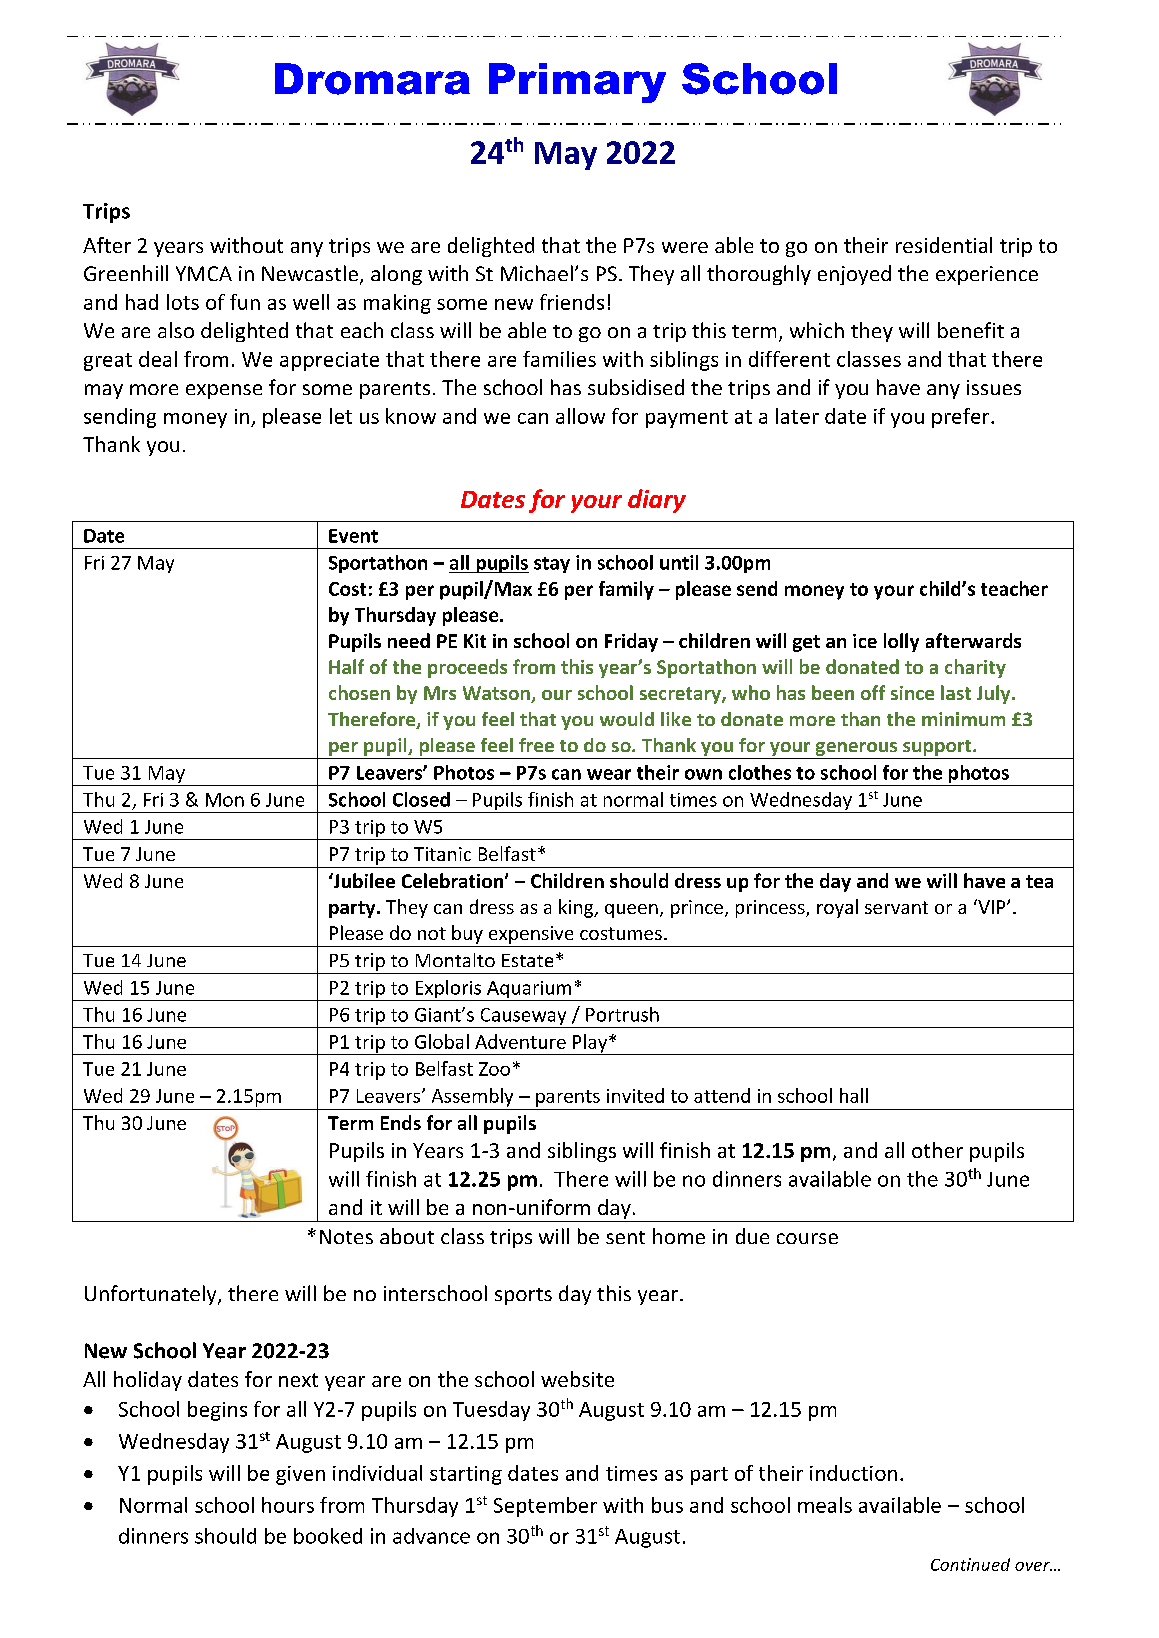  Describe the element at coordinates (937, 1150) in the document. I see `other` at that location.
